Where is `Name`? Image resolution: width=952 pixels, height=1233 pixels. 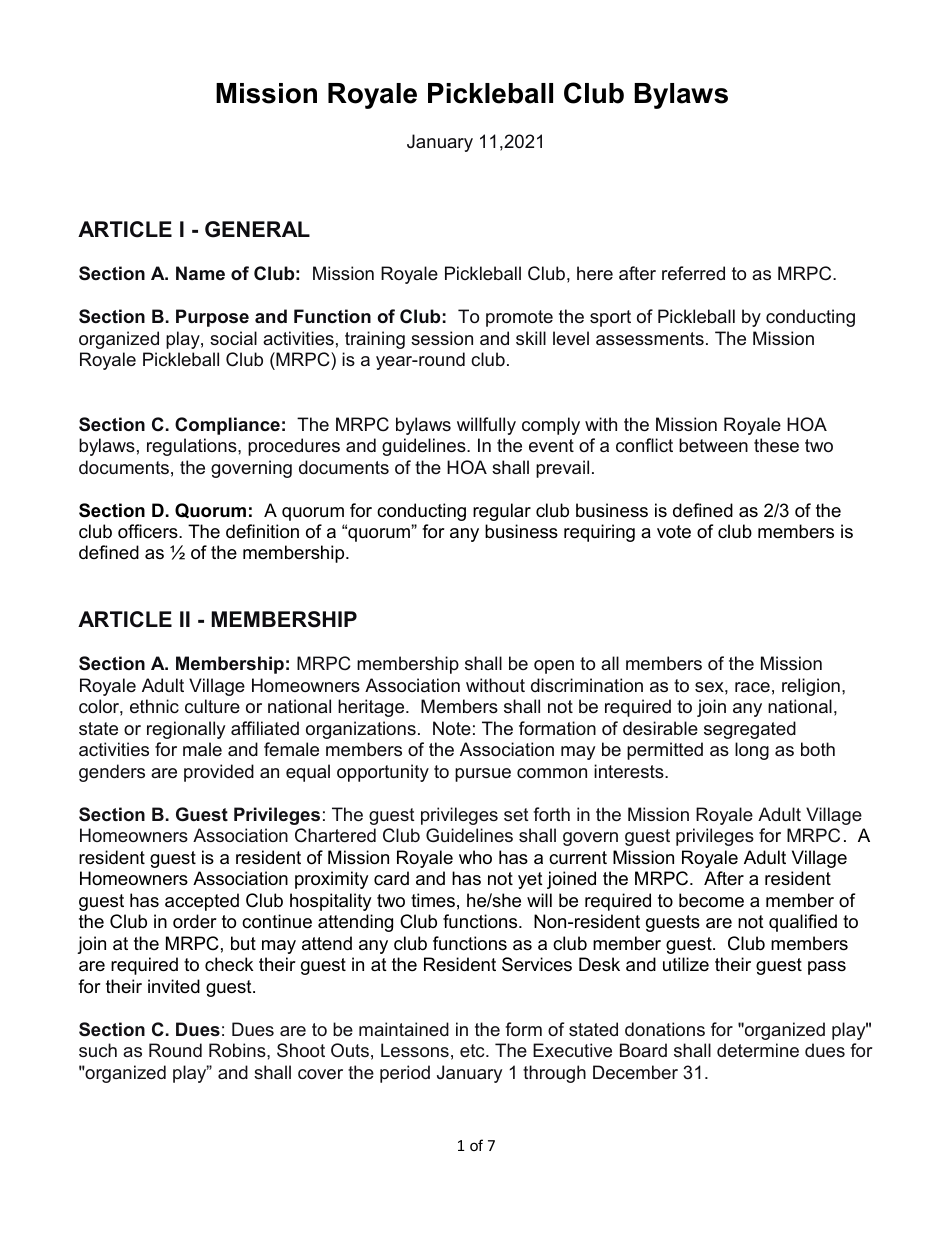
Name is located at coordinates (200, 273).
